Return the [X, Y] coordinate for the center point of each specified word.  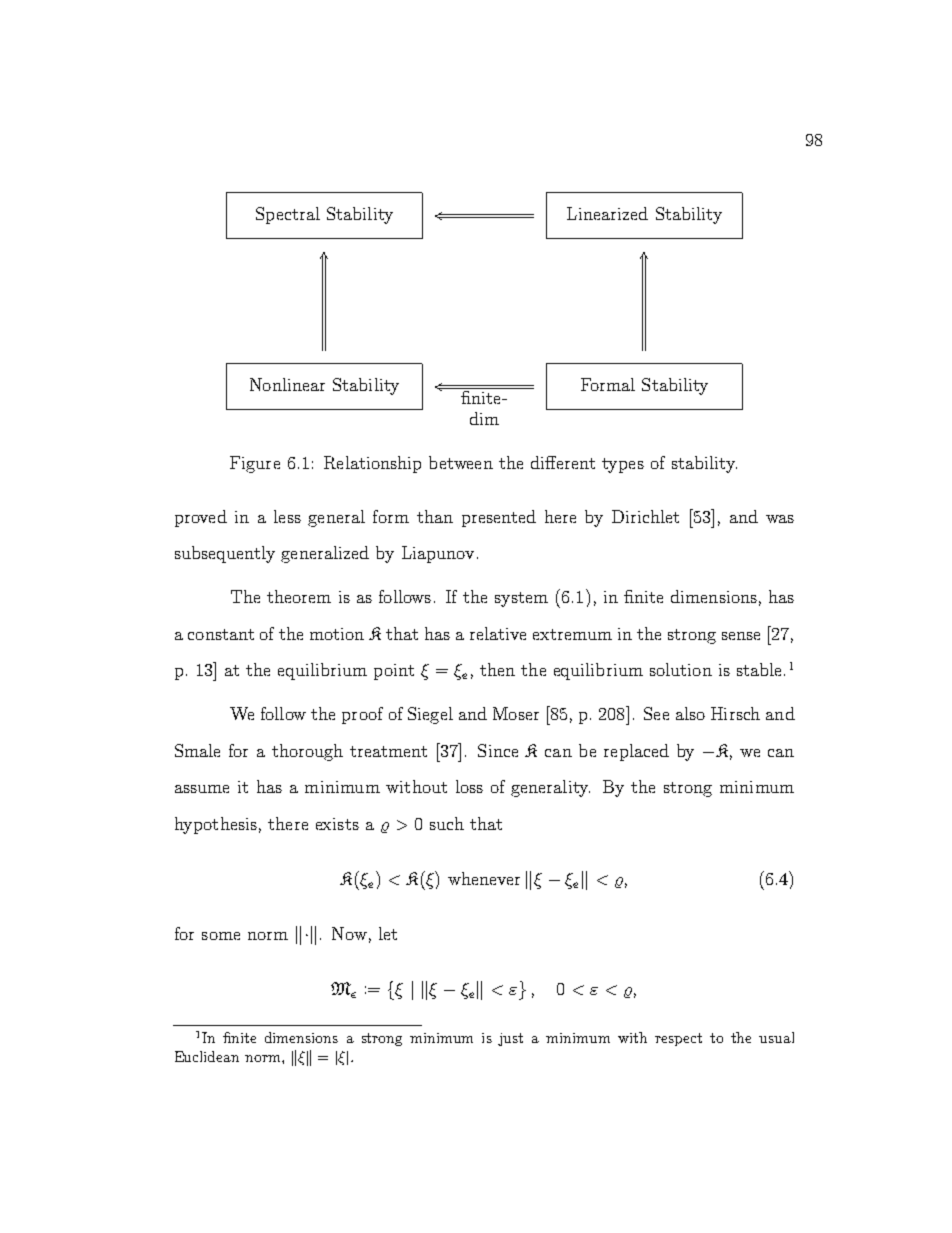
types [623, 465]
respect [678, 1039]
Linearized [607, 213]
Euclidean [207, 1056]
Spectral [288, 215]
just [510, 1039]
